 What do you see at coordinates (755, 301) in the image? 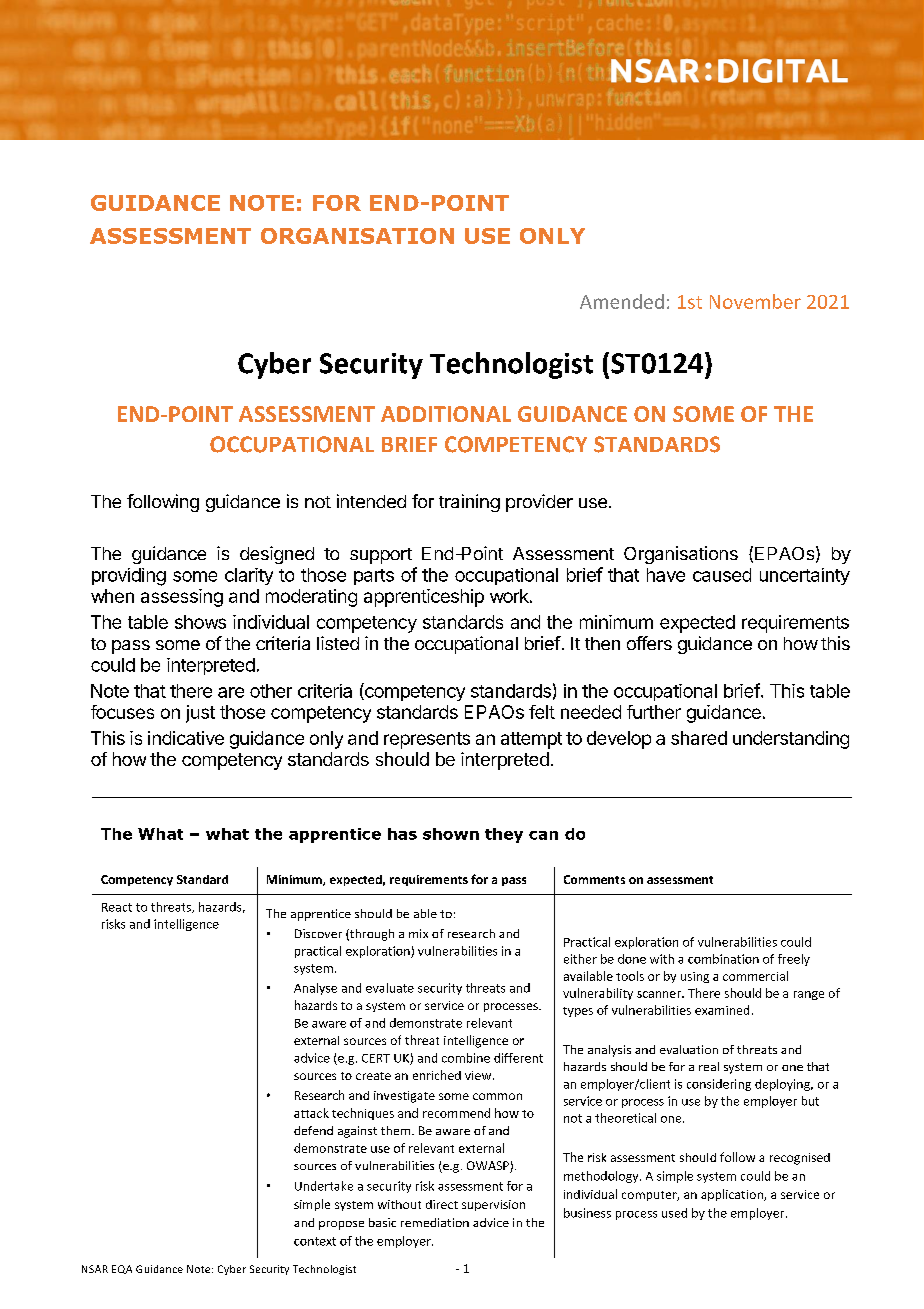
I see `November` at bounding box center [755, 301].
